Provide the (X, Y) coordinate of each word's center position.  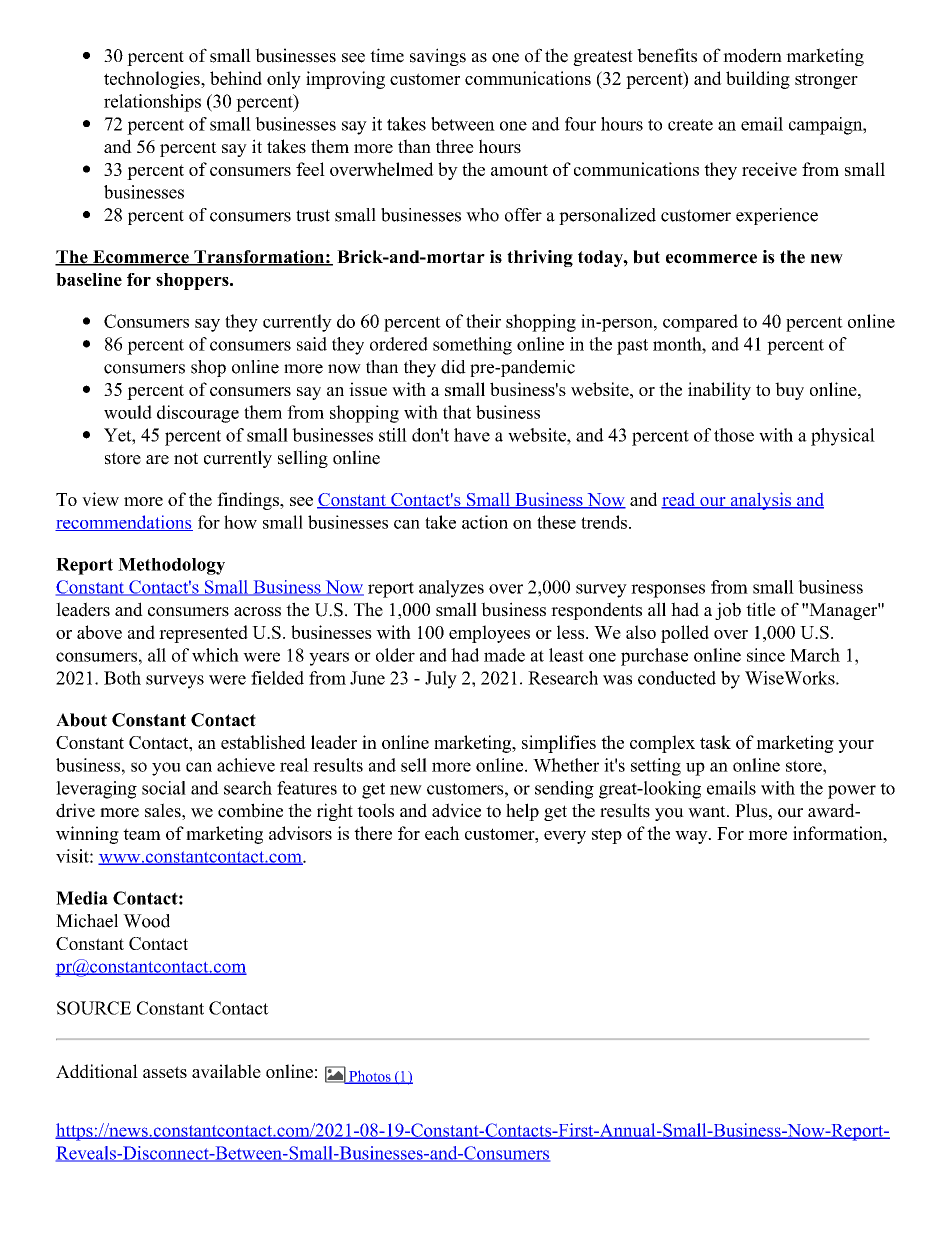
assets (165, 1072)
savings (438, 57)
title (761, 609)
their (483, 321)
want (708, 812)
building (758, 80)
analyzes (451, 589)
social (164, 788)
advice (456, 810)
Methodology (171, 566)
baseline (89, 279)
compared (700, 323)
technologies (153, 80)
